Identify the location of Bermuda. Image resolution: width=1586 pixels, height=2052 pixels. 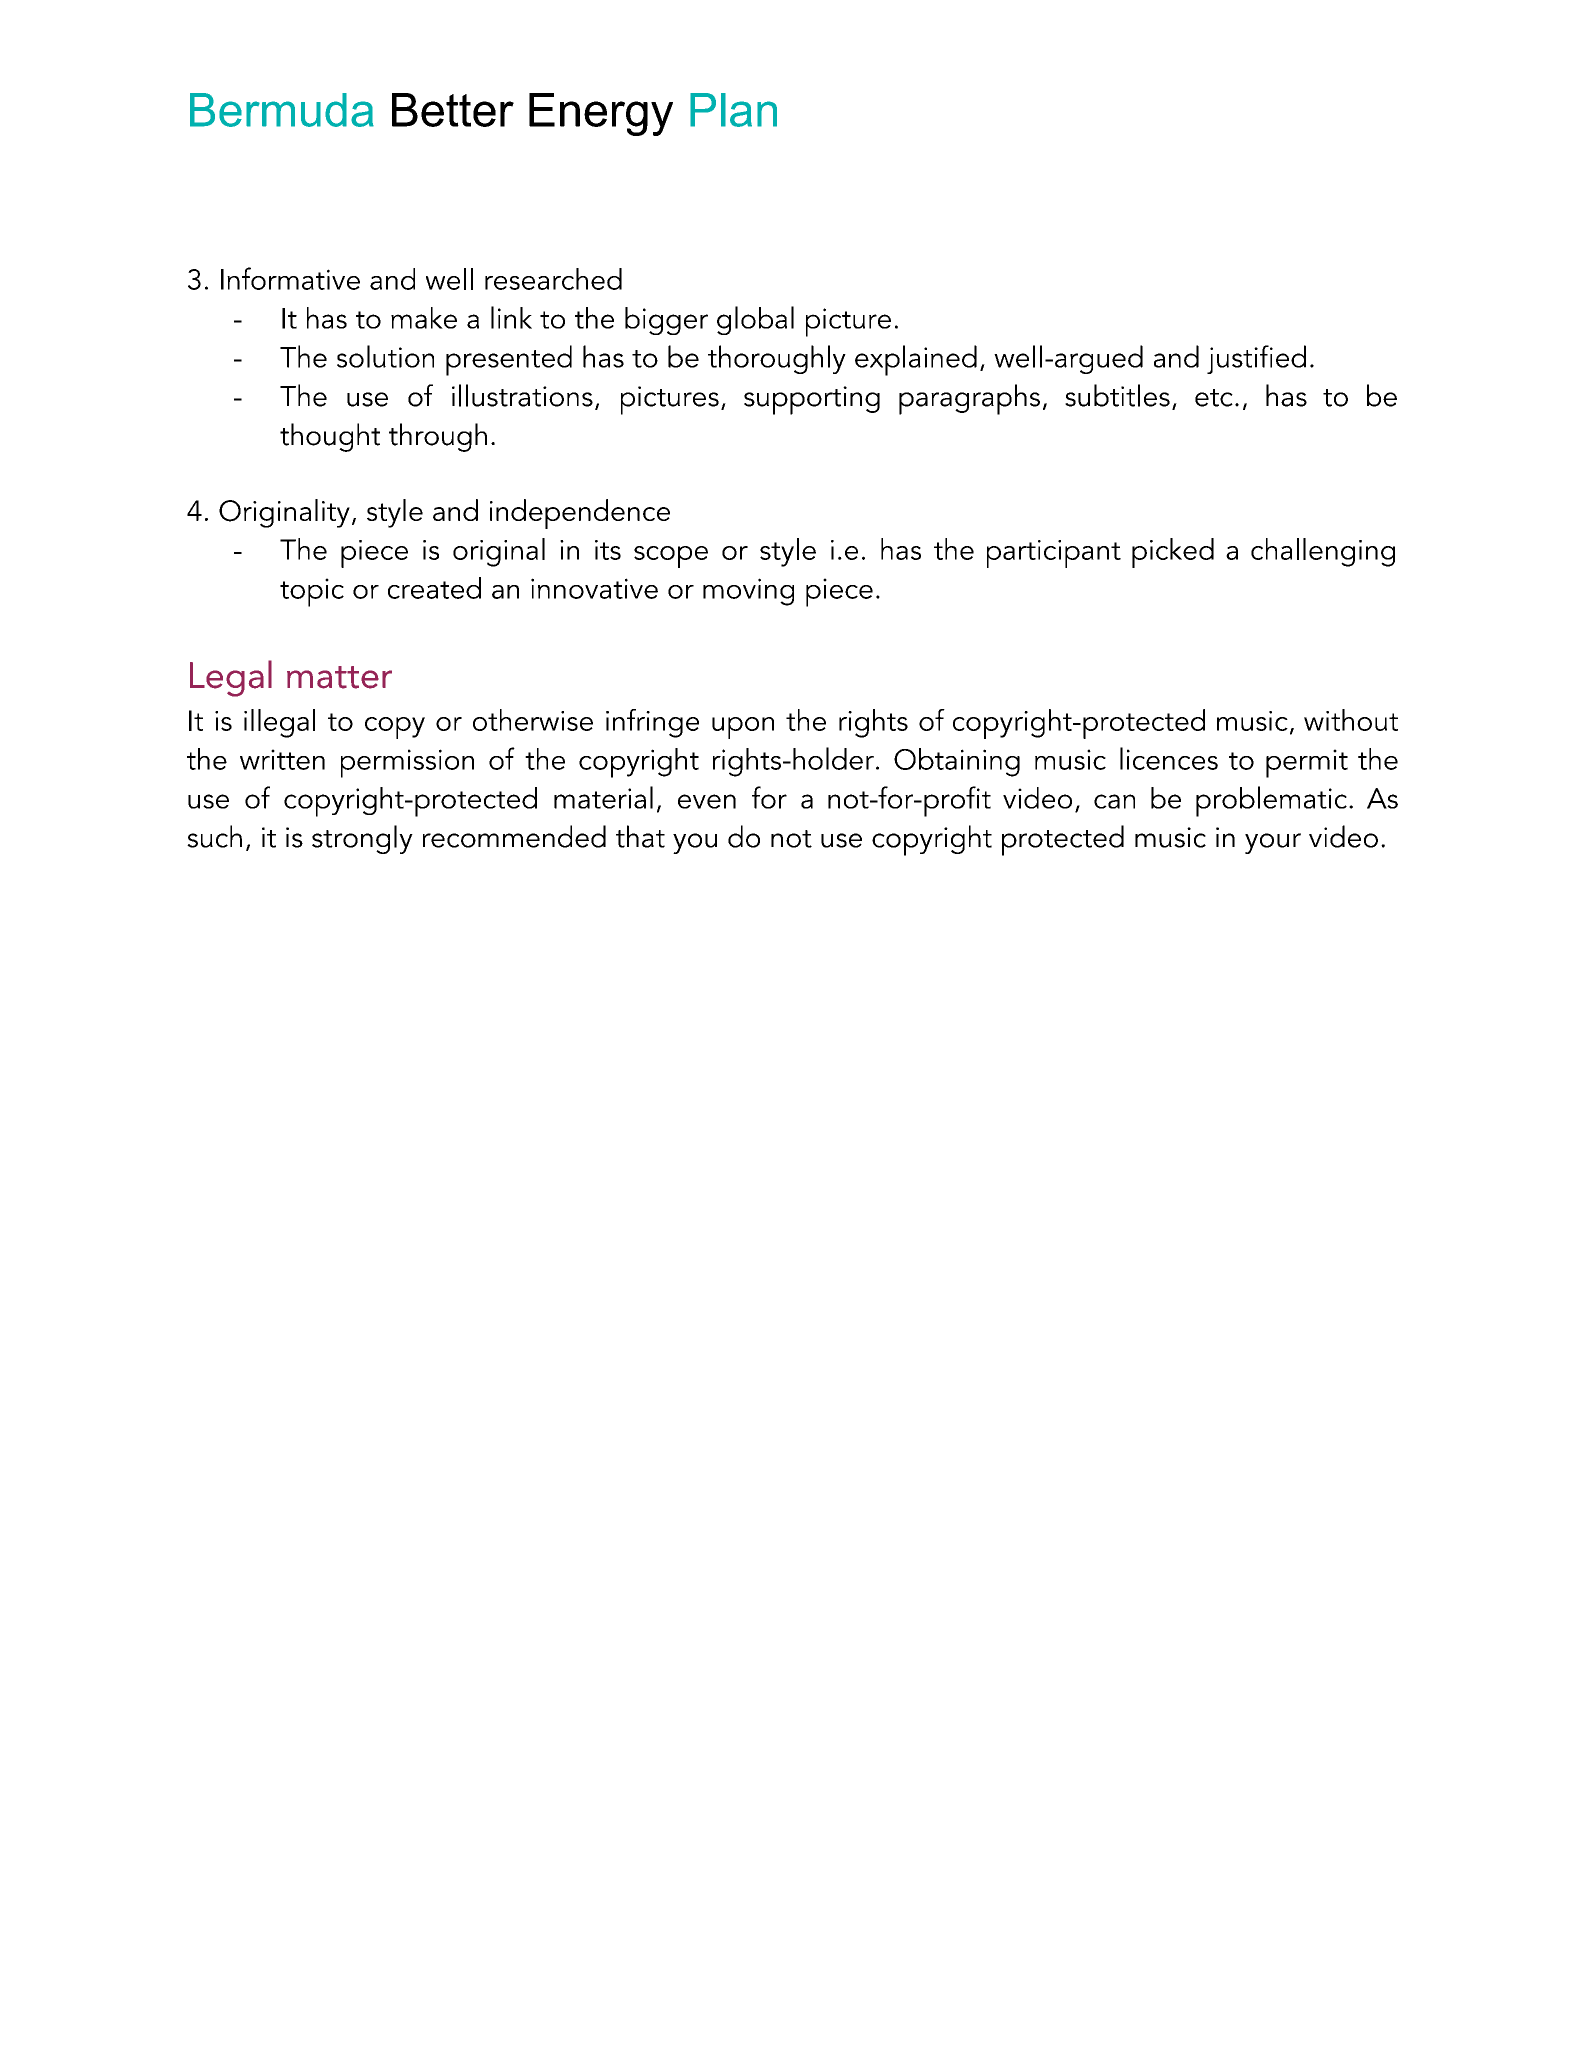
(282, 110).
